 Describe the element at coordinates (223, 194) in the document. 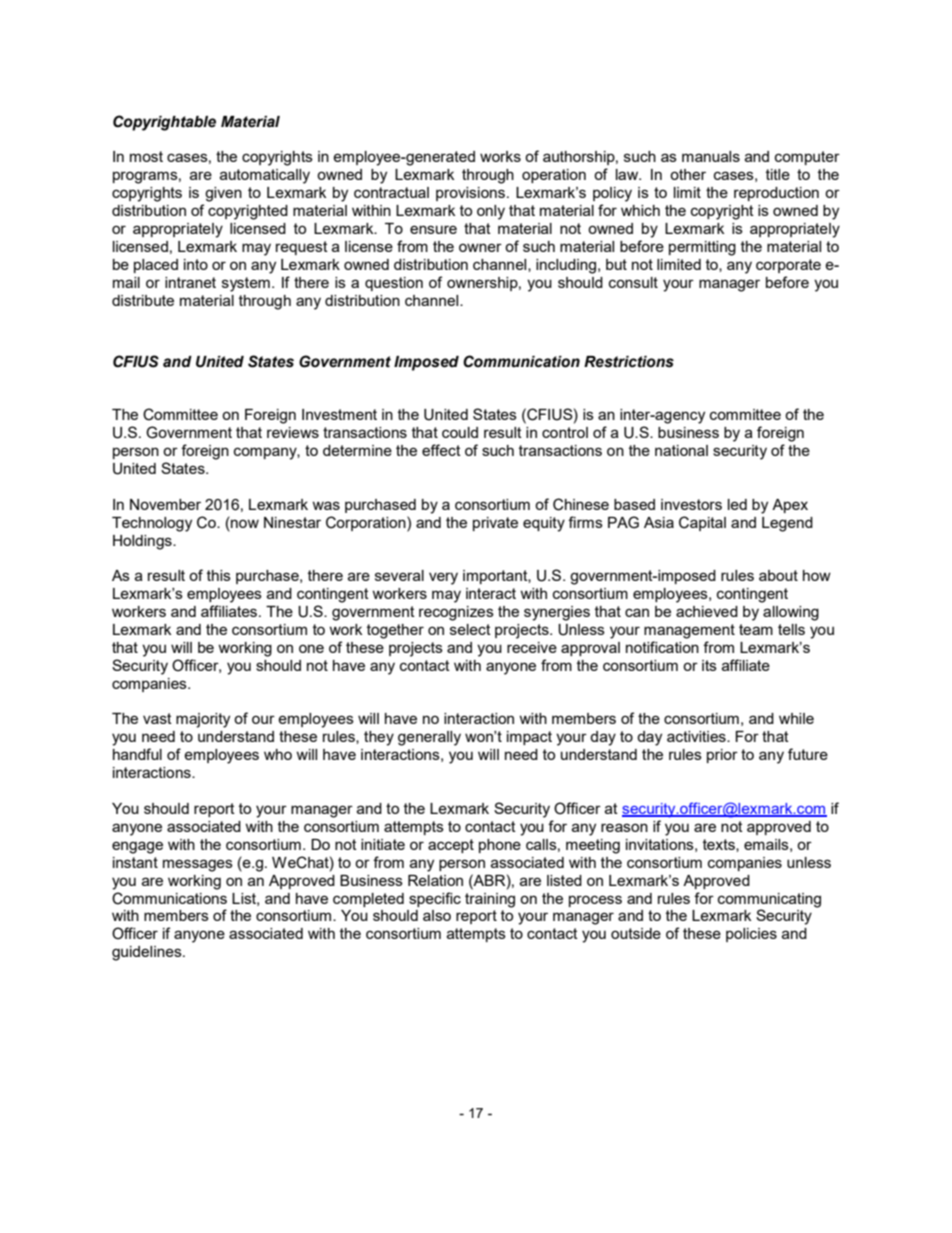

I see `given` at that location.
